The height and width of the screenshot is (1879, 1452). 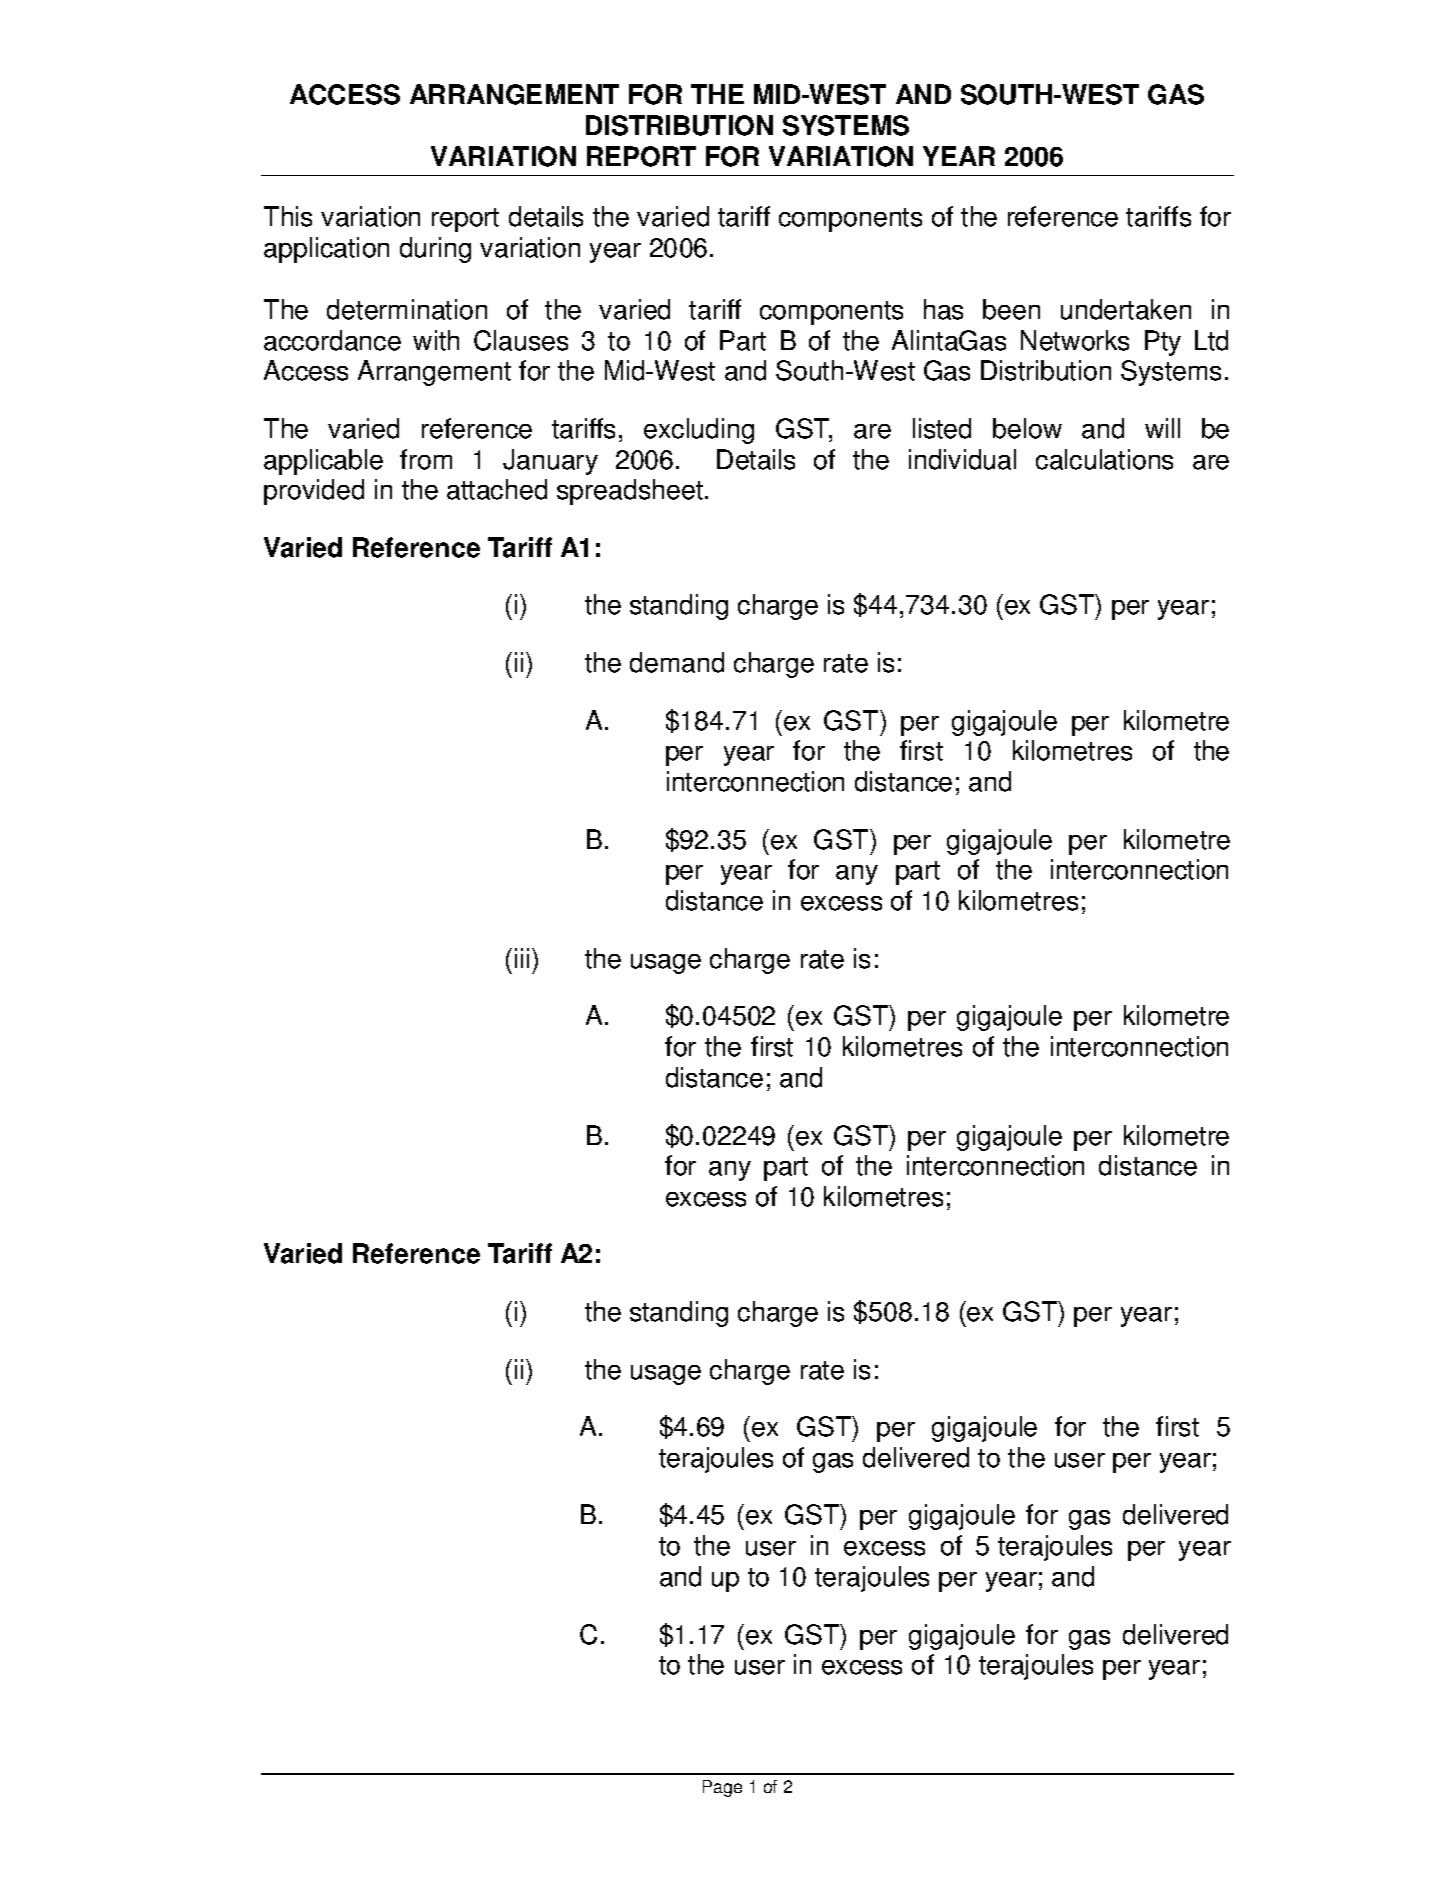 What do you see at coordinates (722, 1788) in the screenshot?
I see `Page` at bounding box center [722, 1788].
